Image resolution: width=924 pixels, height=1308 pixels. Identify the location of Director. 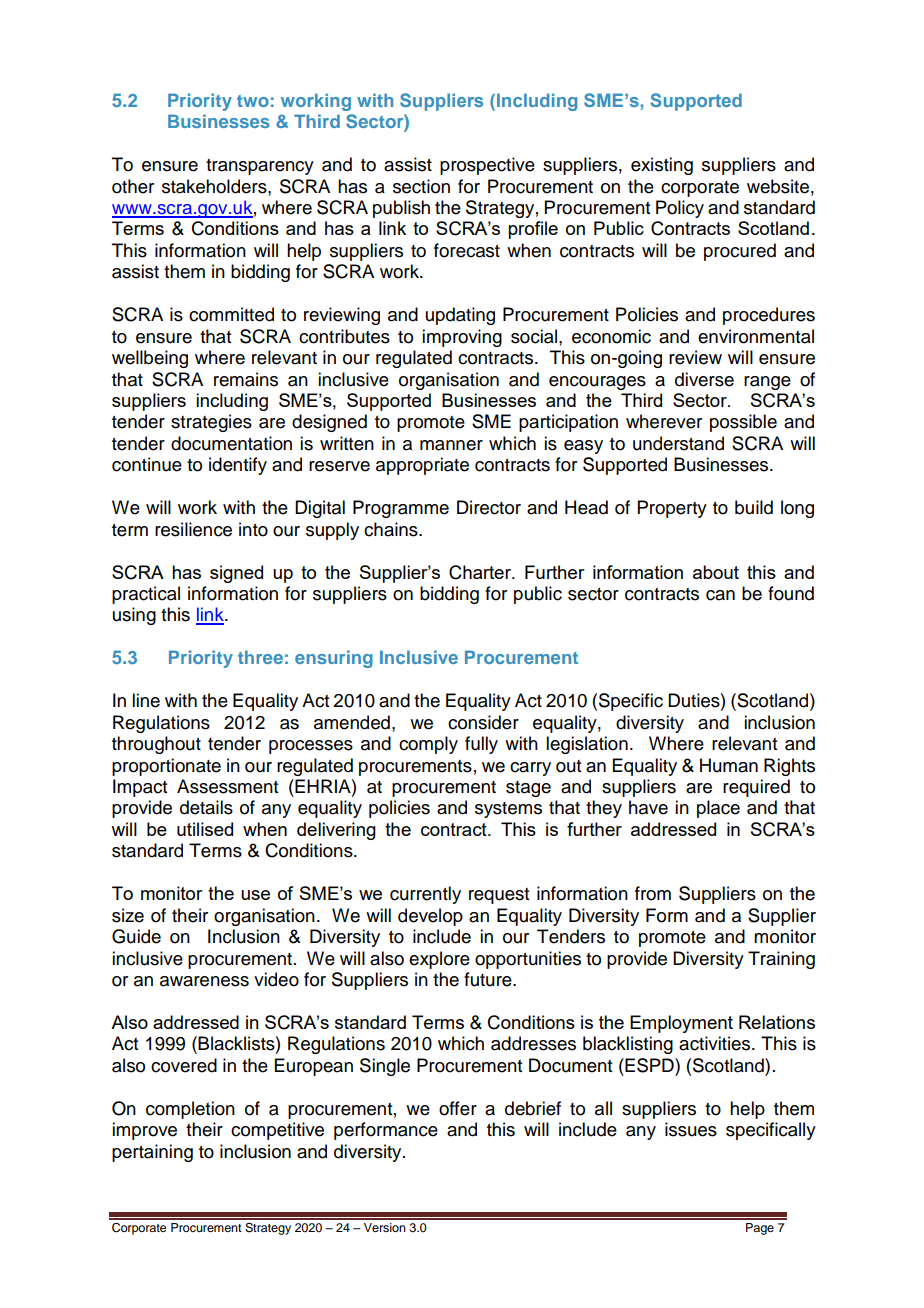
(489, 507).
